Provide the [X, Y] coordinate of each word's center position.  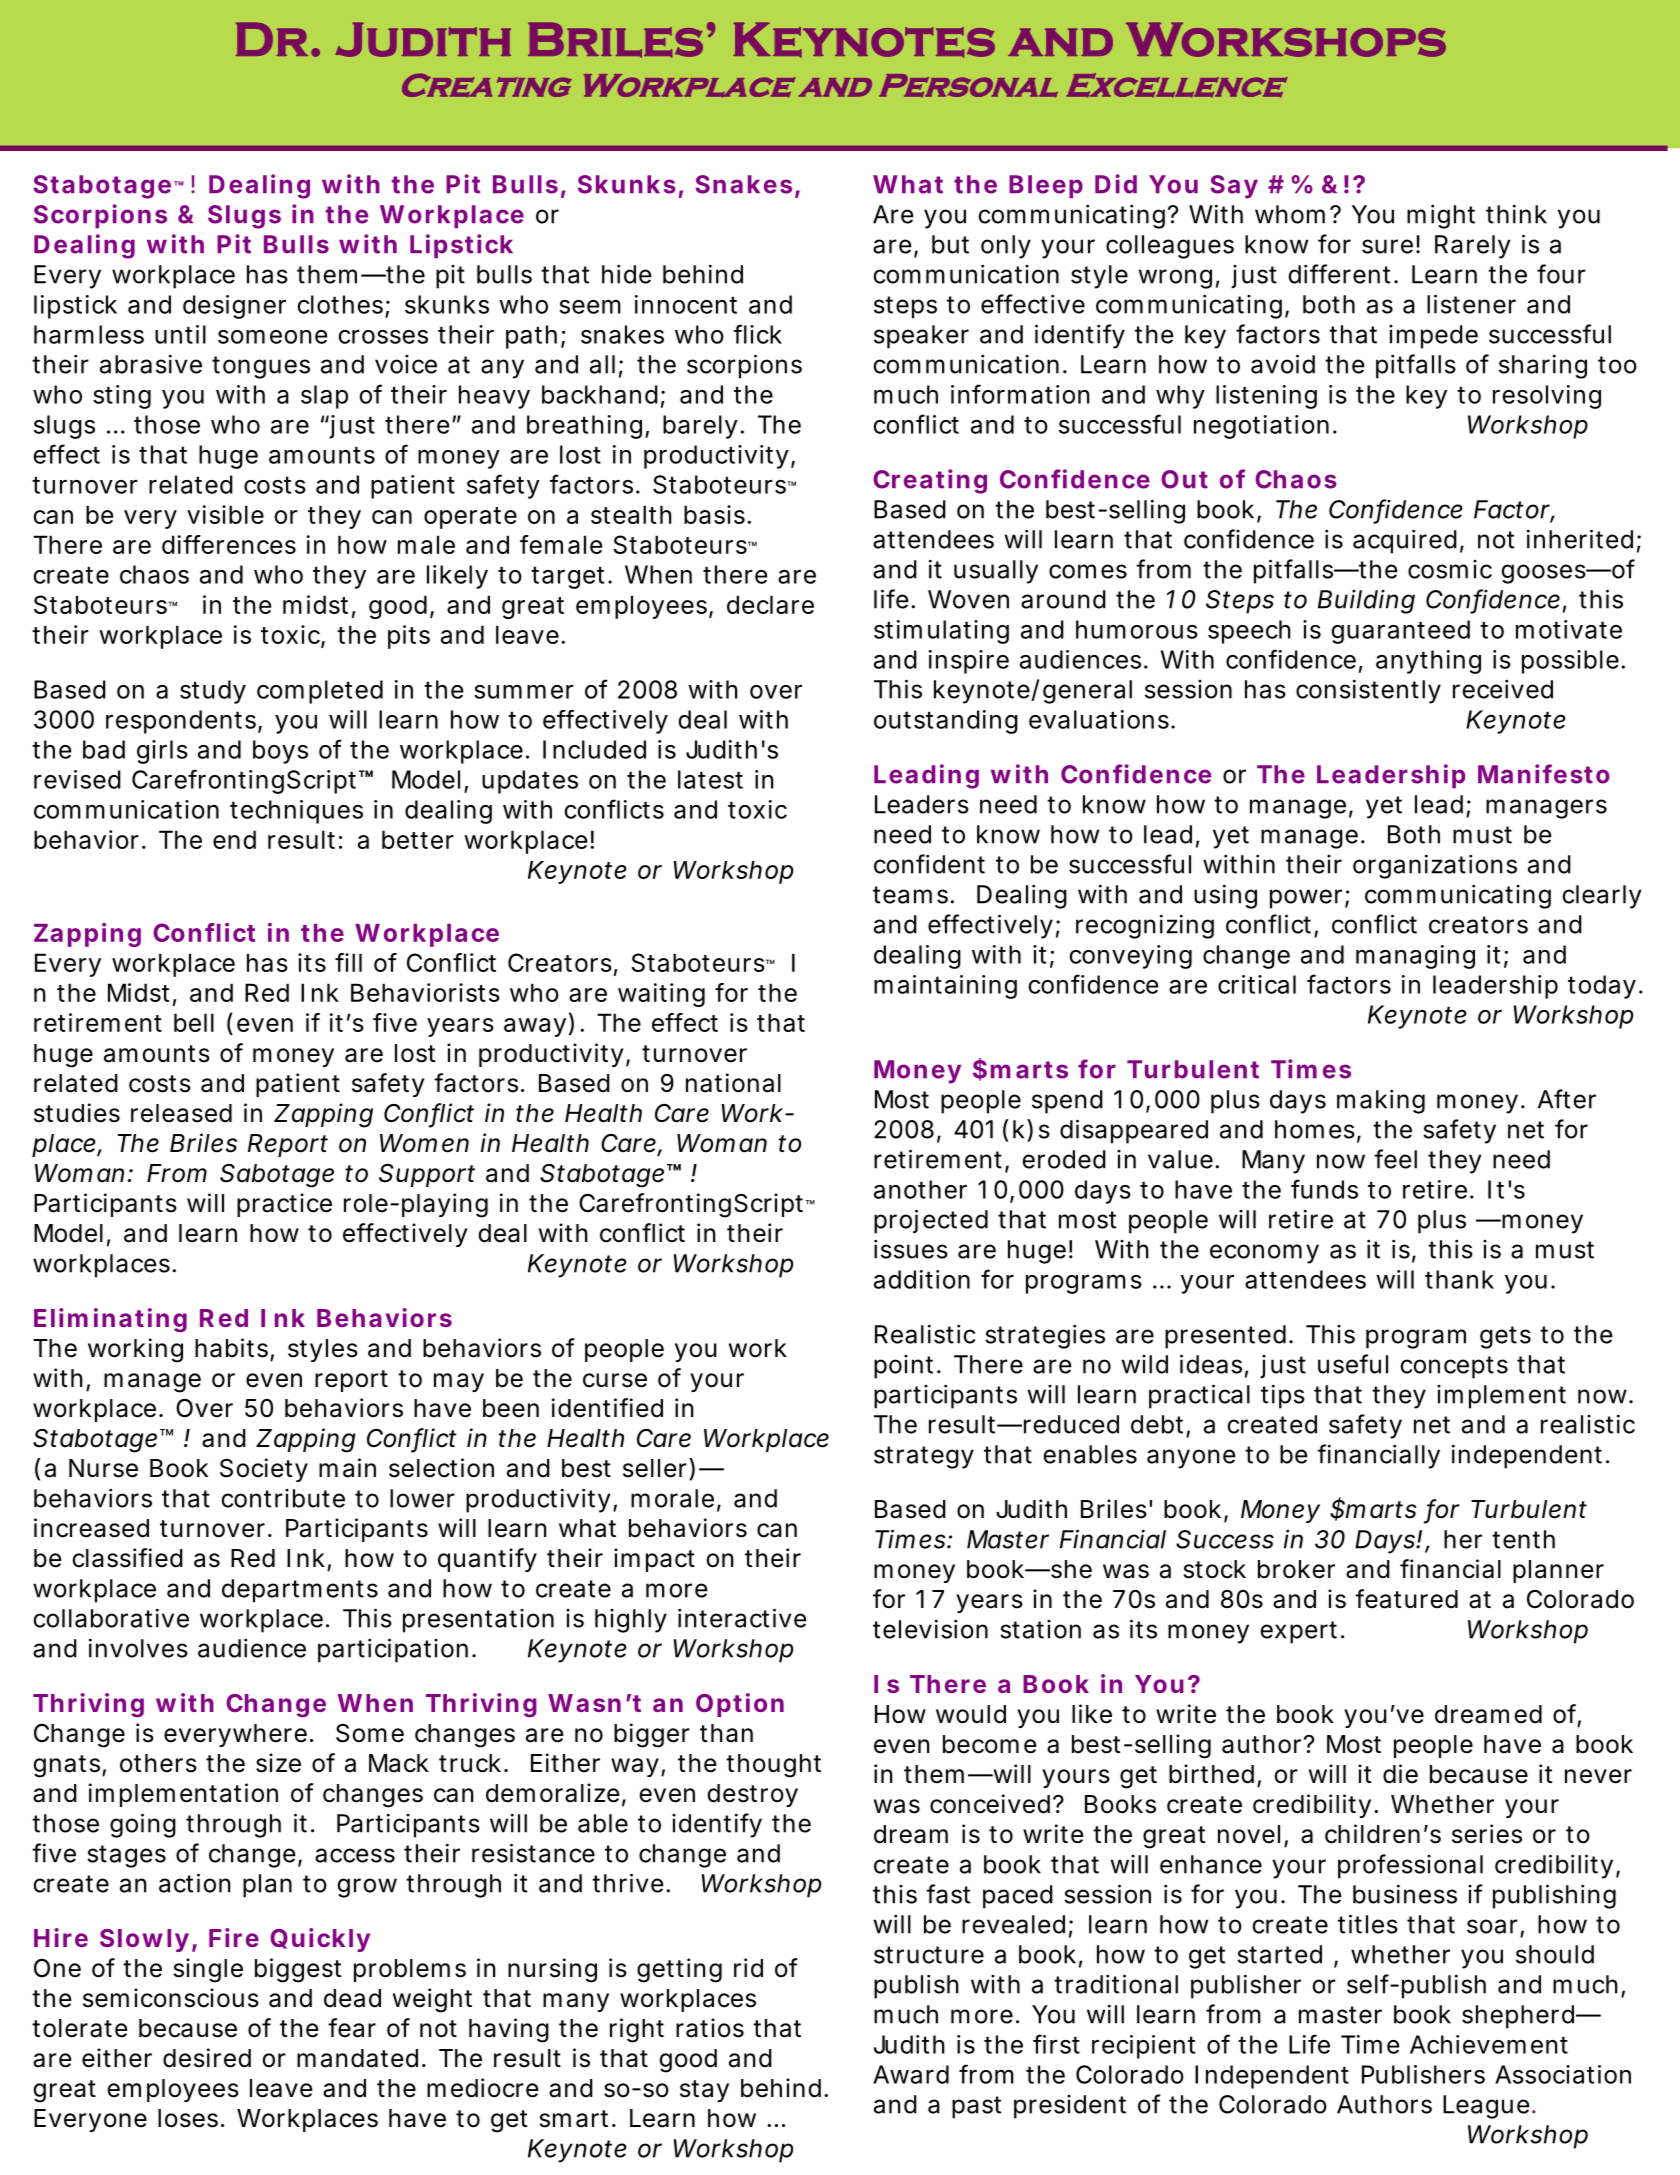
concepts [1454, 1367]
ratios [710, 2028]
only [1006, 247]
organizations [1435, 866]
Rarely [1473, 247]
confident [929, 864]
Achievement [1489, 2044]
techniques [296, 812]
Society [264, 1470]
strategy [924, 1457]
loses [188, 2118]
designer [234, 307]
